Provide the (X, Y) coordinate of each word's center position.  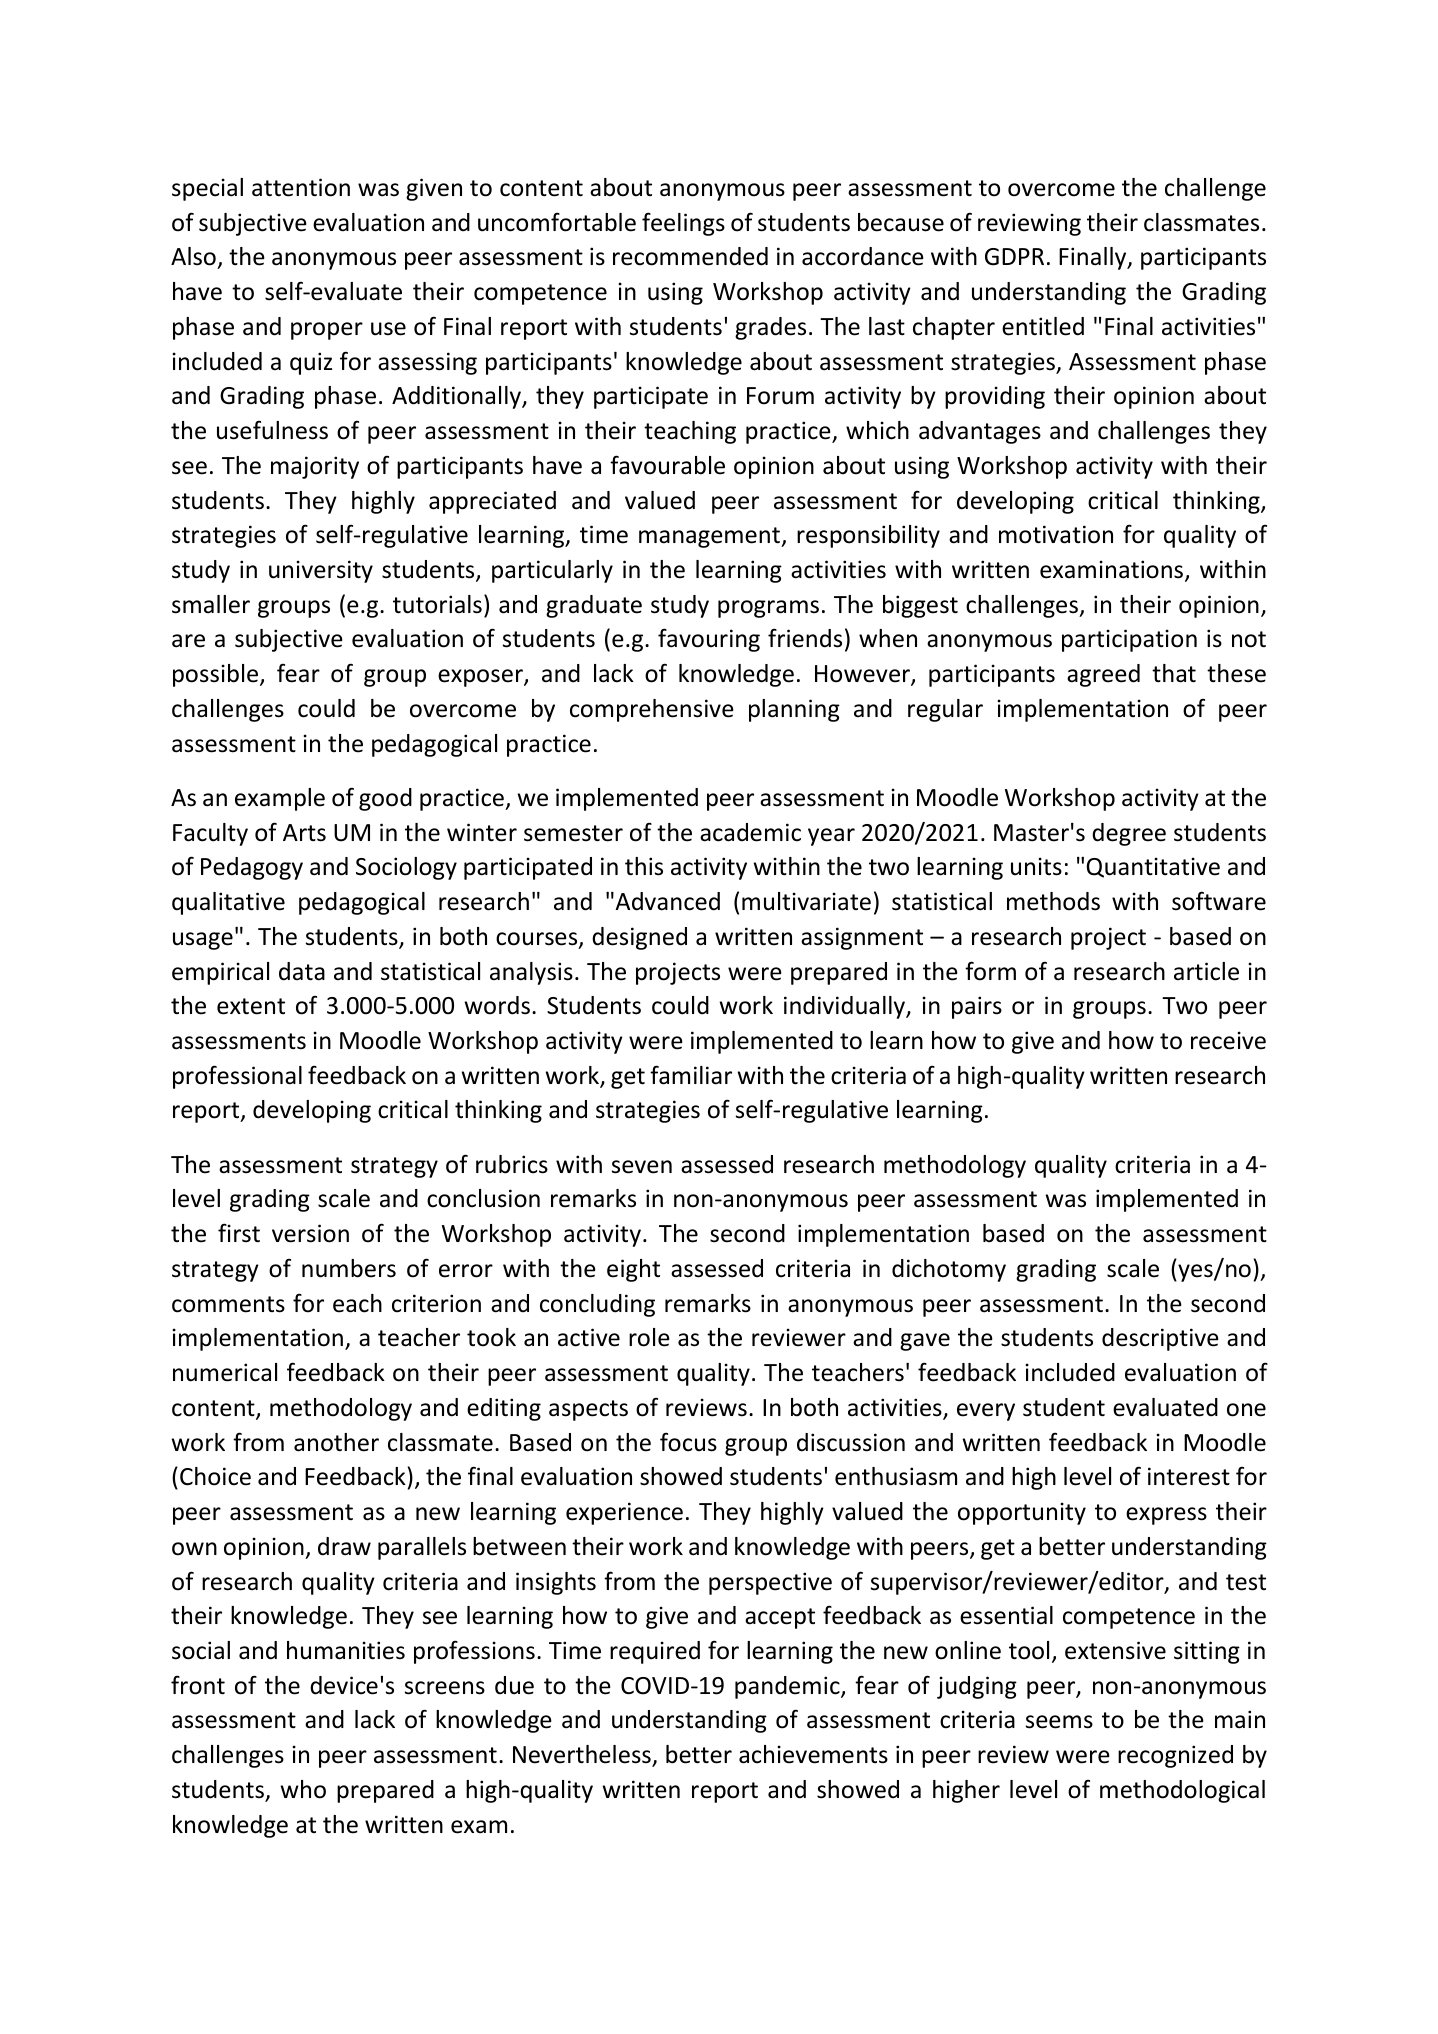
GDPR (1014, 257)
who (303, 1789)
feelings (683, 224)
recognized (1175, 1756)
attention (301, 187)
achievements (813, 1754)
